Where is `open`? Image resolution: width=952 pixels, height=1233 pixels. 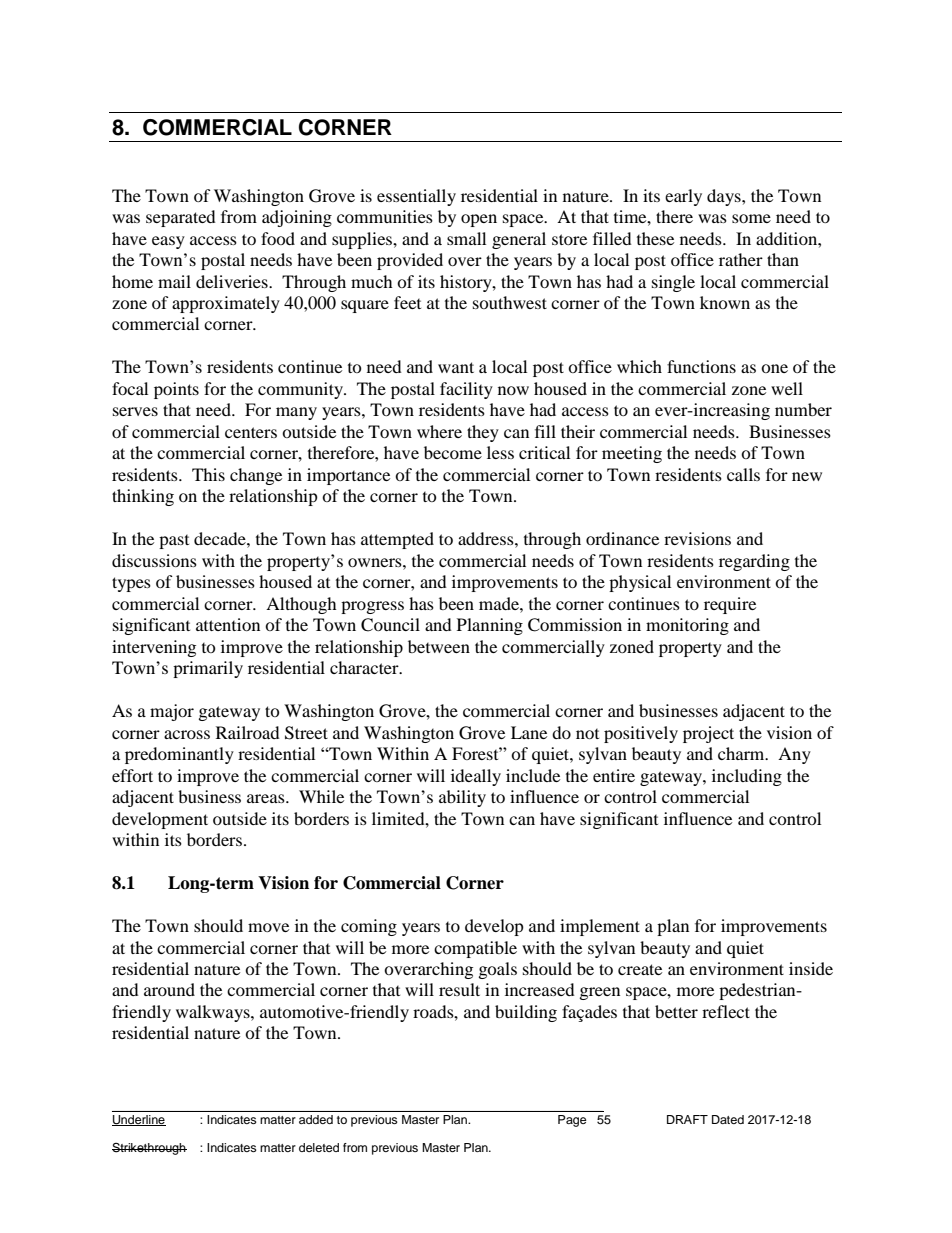 open is located at coordinates (479, 220).
